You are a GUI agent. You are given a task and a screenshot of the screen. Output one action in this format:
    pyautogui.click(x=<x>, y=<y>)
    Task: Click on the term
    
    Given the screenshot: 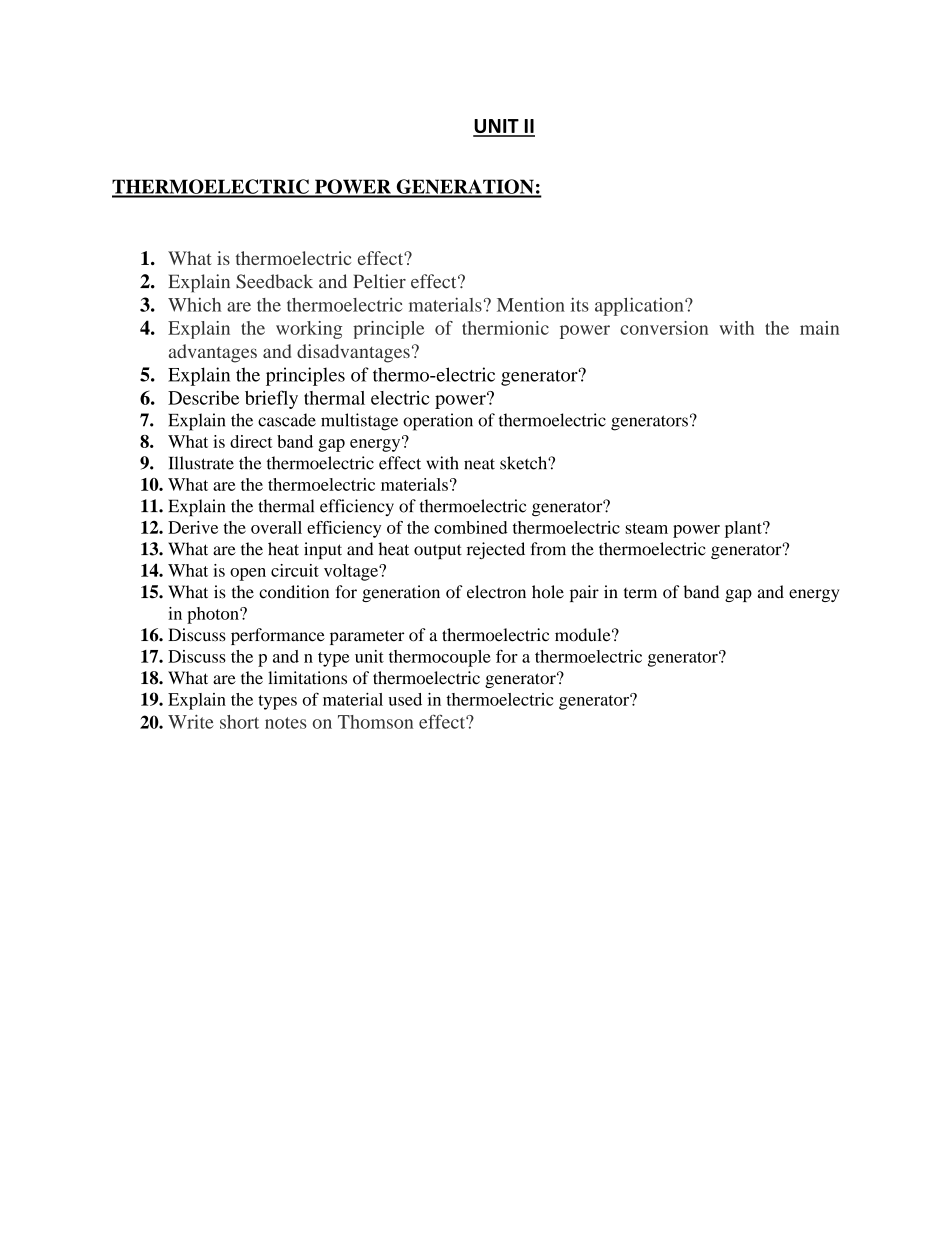 What is the action you would take?
    pyautogui.click(x=640, y=593)
